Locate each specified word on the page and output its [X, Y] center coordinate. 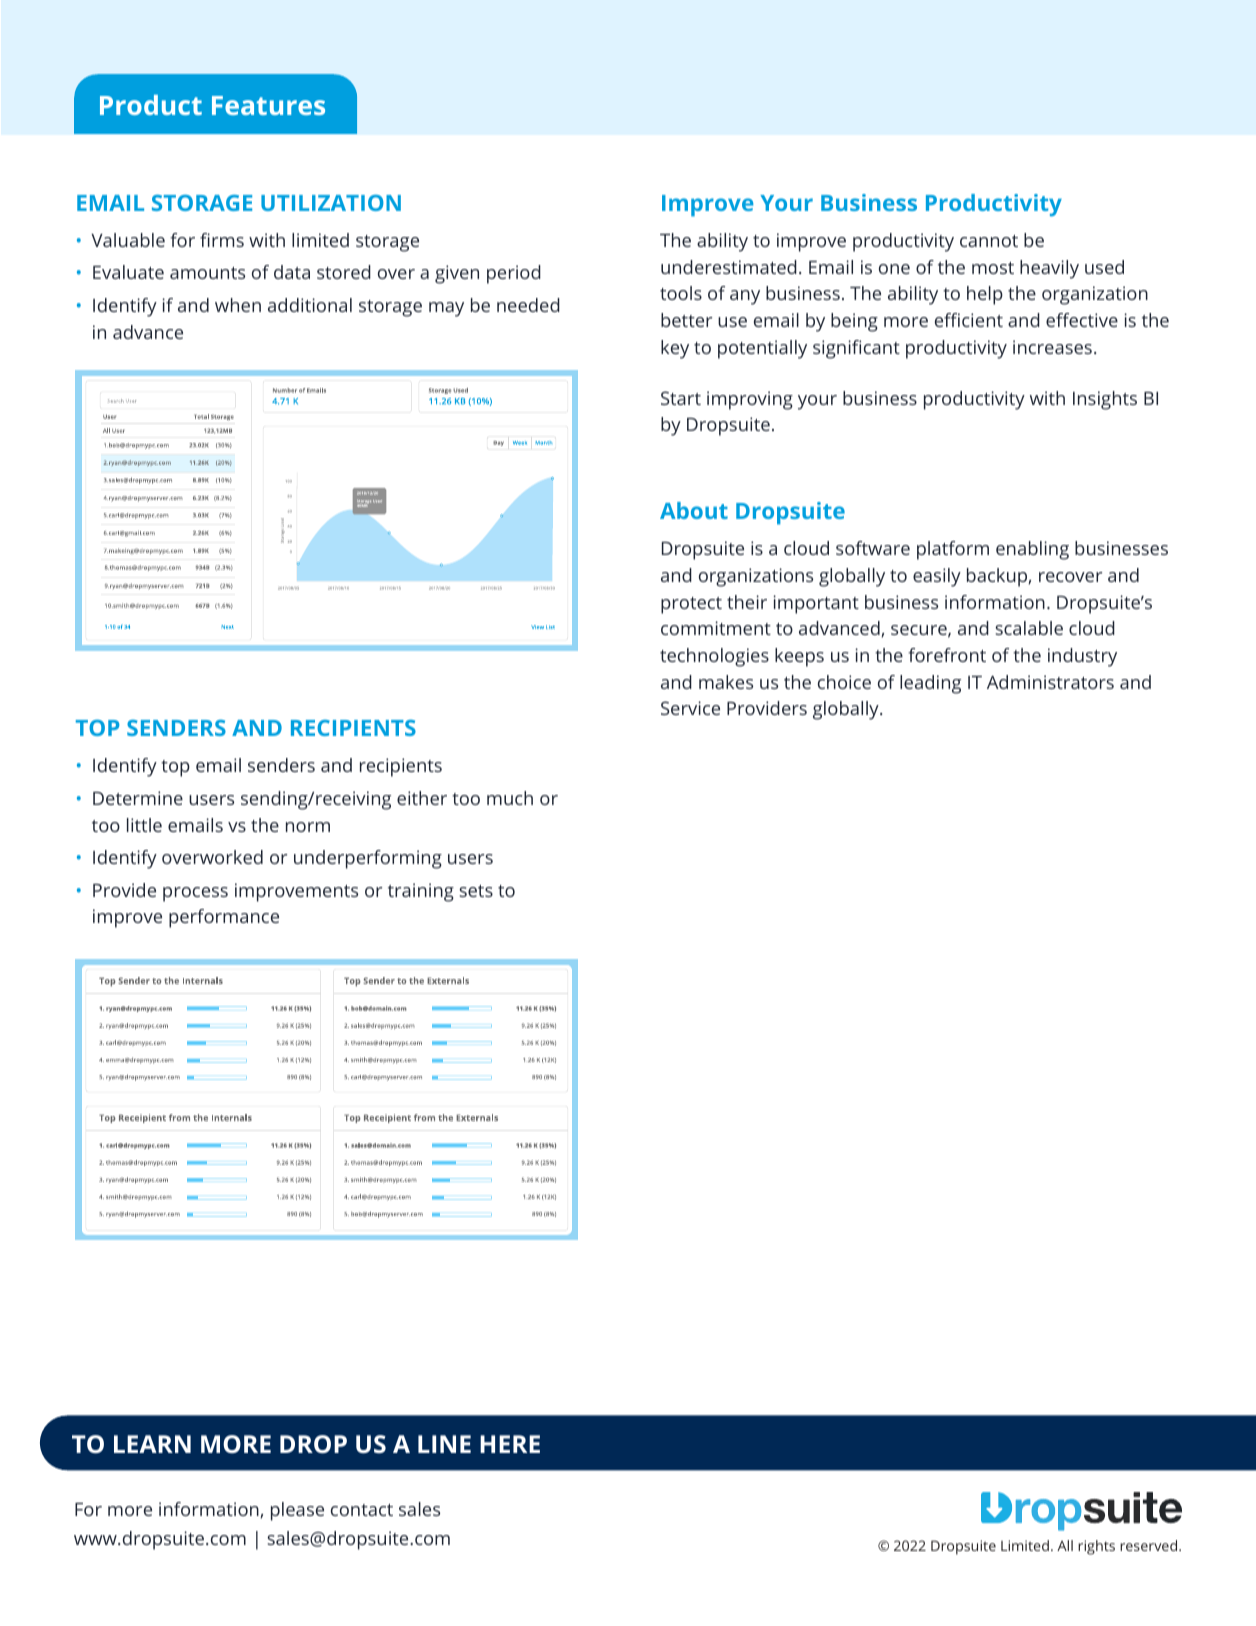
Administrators [1050, 682]
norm [308, 827]
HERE [510, 1444]
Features [268, 105]
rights [1096, 1547]
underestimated [729, 267]
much [510, 798]
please [297, 1511]
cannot [989, 241]
